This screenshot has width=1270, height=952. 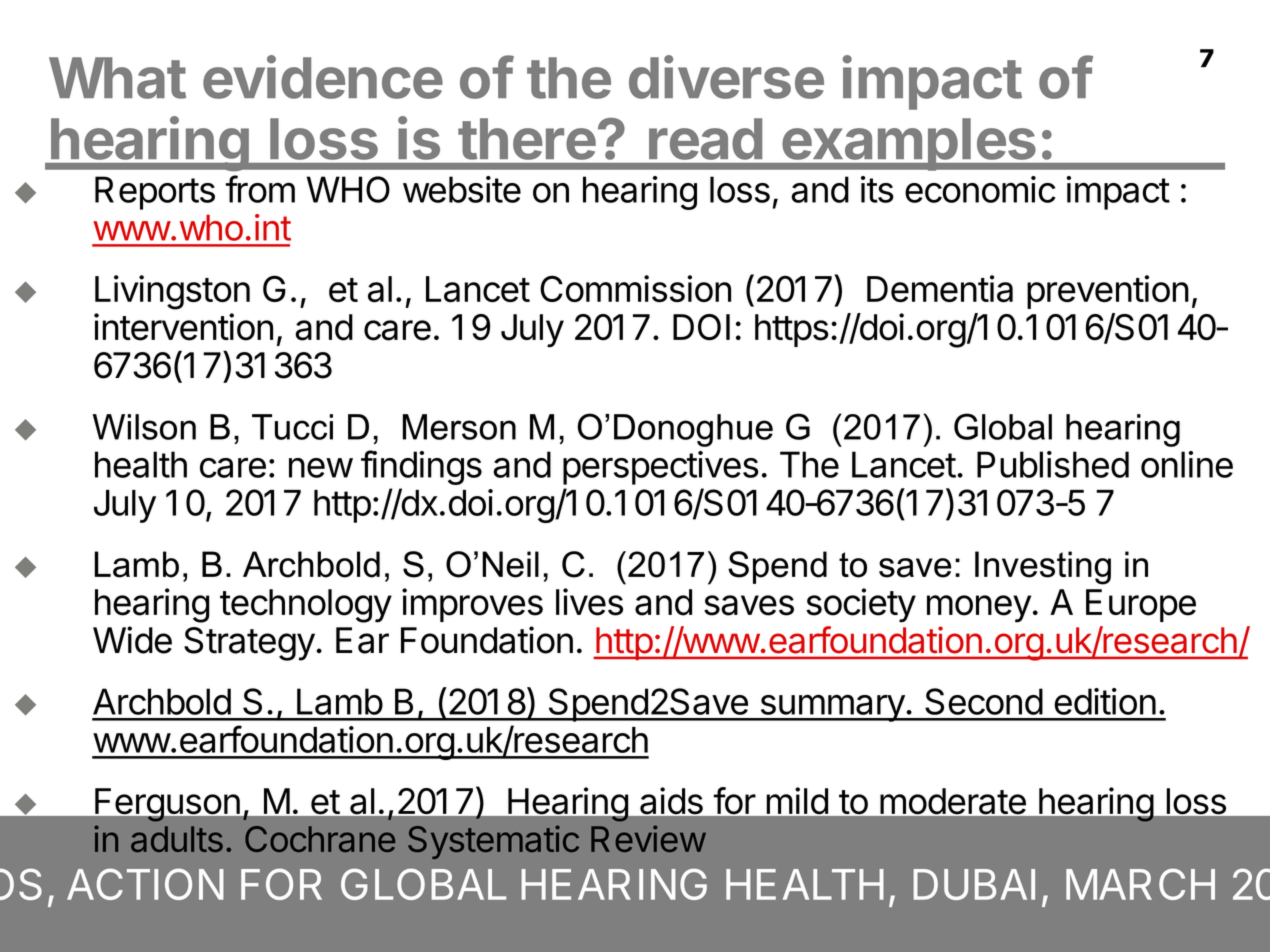 What do you see at coordinates (320, 839) in the screenshot?
I see `Cochrane` at bounding box center [320, 839].
